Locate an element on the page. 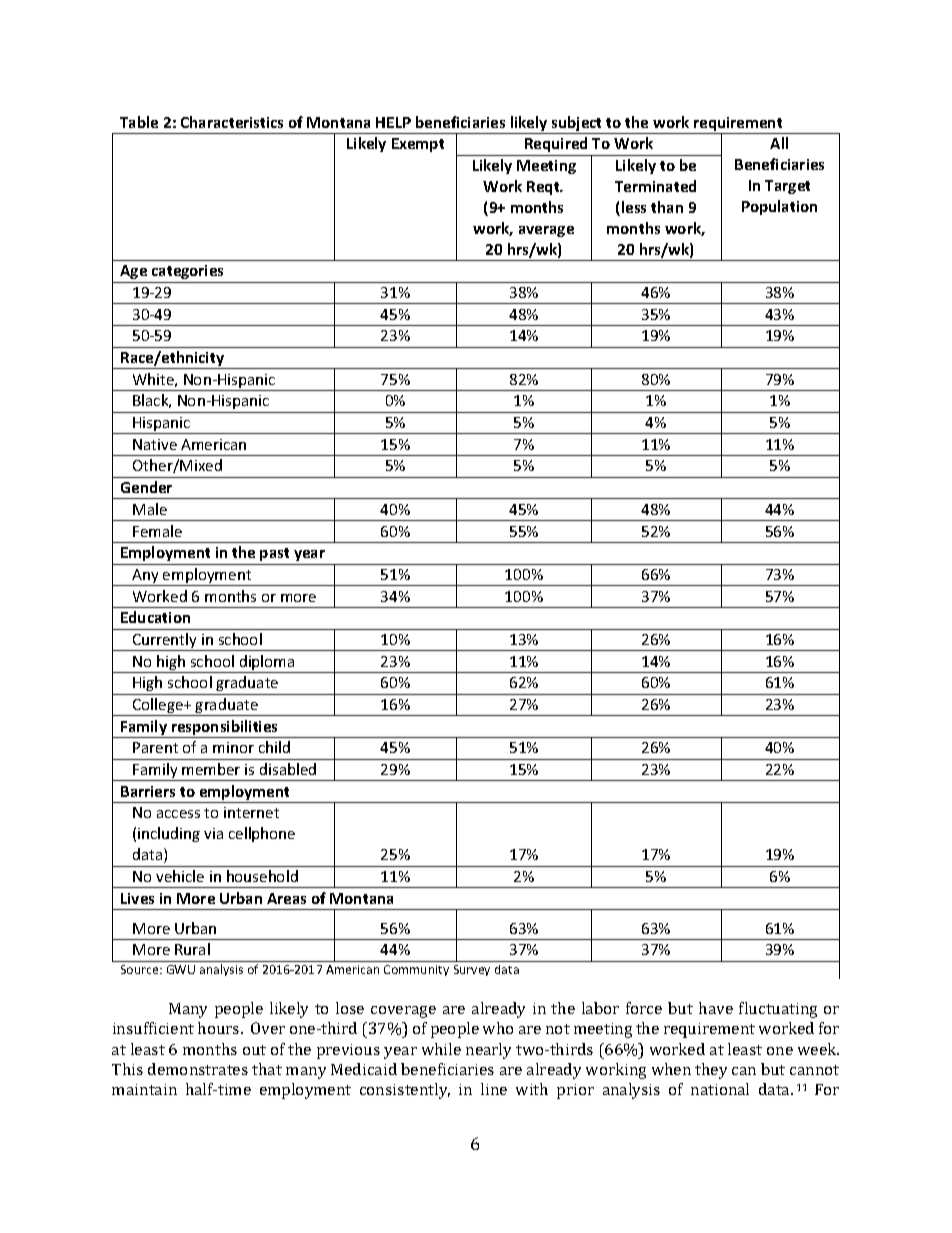 Image resolution: width=952 pixels, height=1233 pixels. diploma is located at coordinates (267, 664).
